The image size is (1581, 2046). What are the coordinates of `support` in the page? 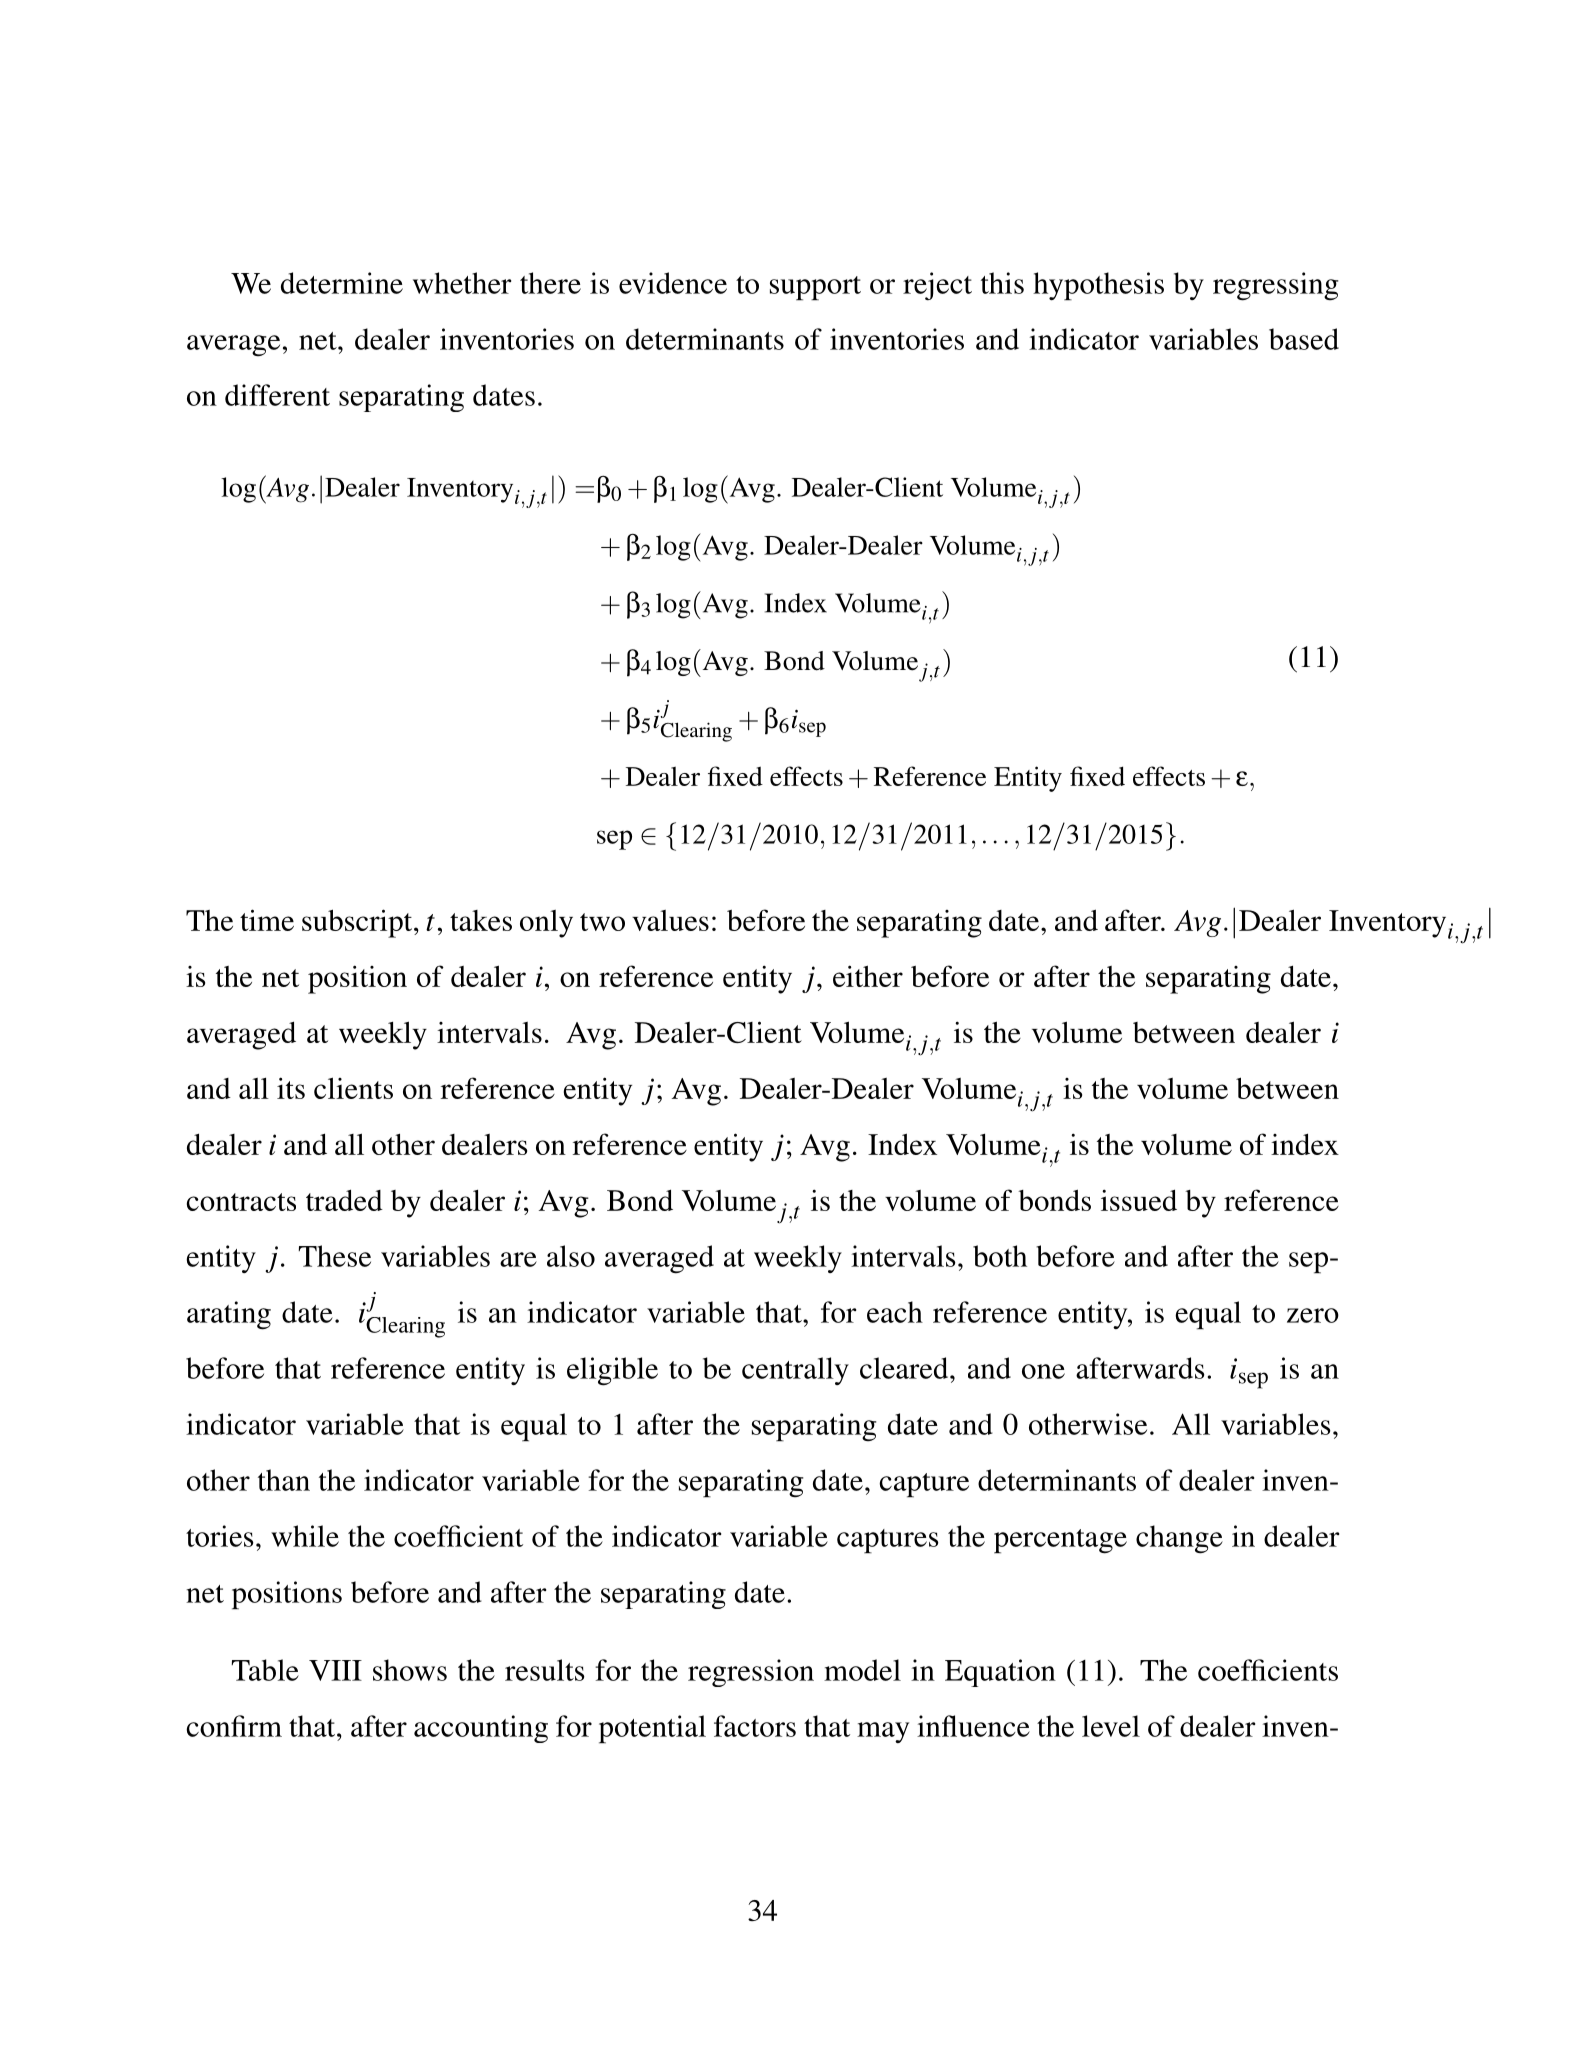 It's located at (815, 288).
